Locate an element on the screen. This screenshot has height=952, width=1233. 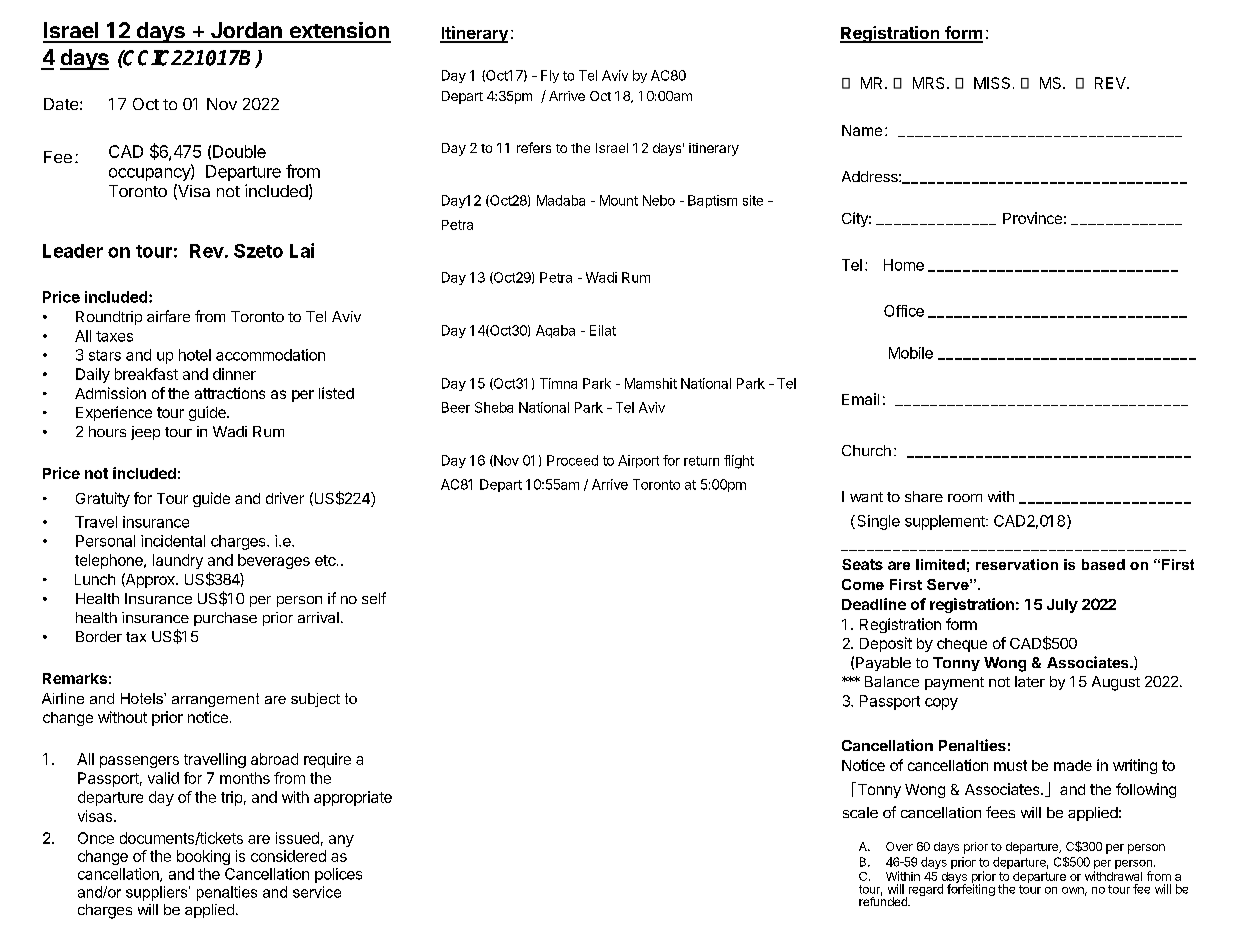
Fly is located at coordinates (550, 76).
